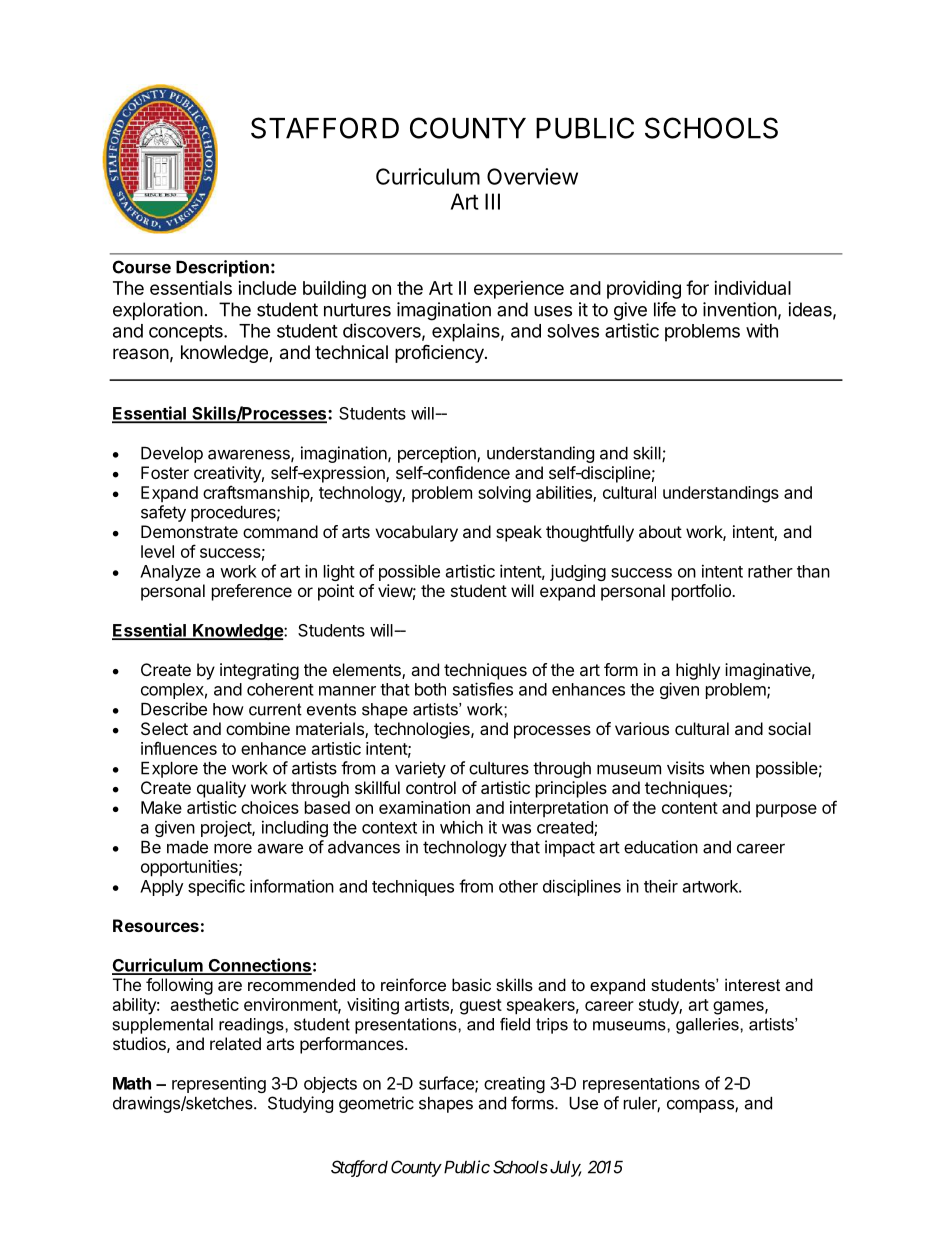 The width and height of the image is (952, 1233). Describe the element at coordinates (259, 671) in the image. I see `integrating` at that location.
